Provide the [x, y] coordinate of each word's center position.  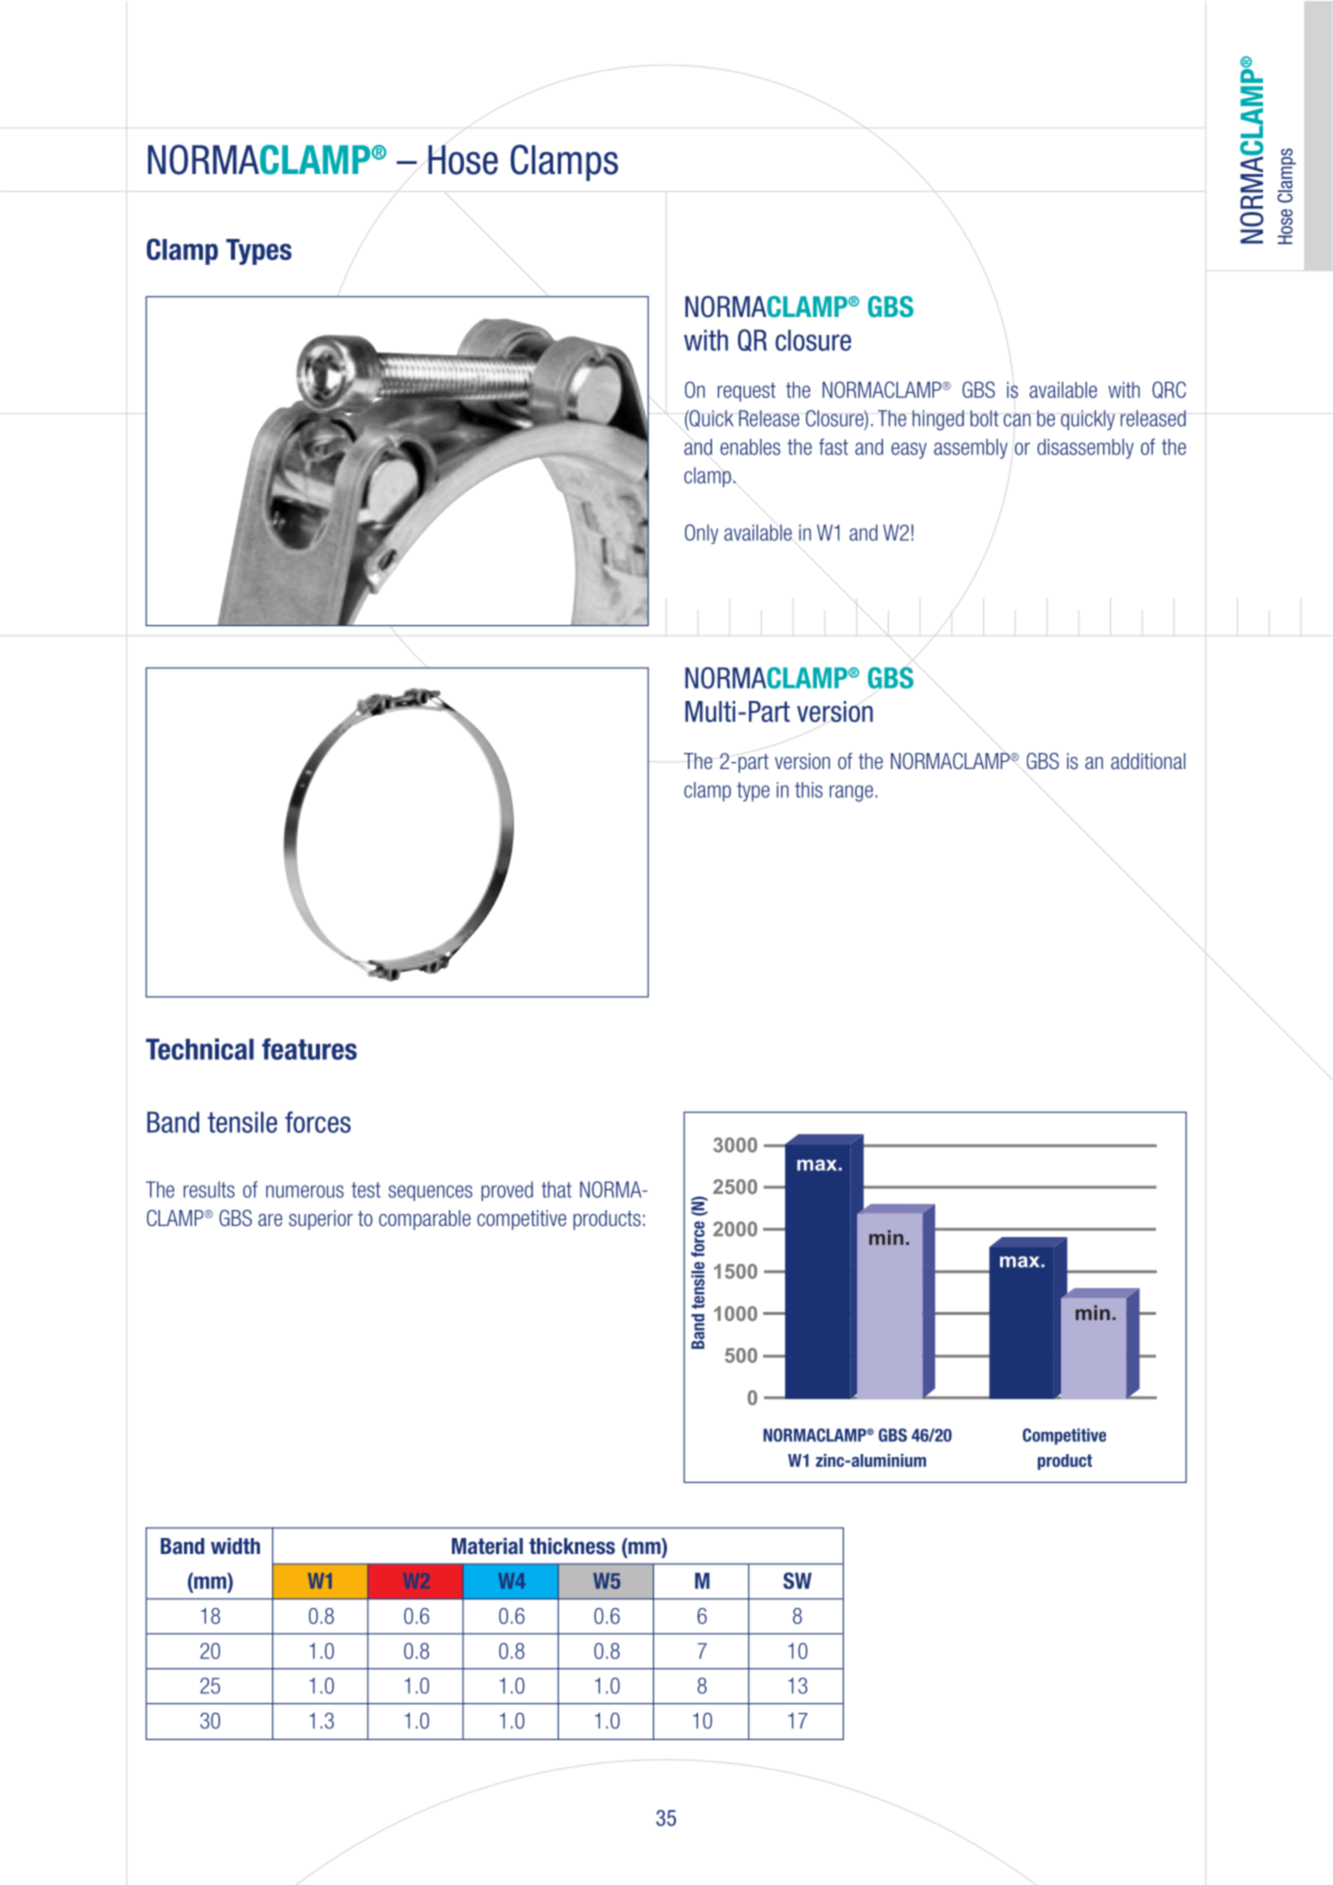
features [309, 1049]
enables [750, 447]
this [809, 790]
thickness [572, 1546]
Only [701, 534]
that [557, 1189]
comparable [425, 1220]
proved [507, 1191]
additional [1148, 761]
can [1017, 420]
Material [487, 1546]
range [851, 793]
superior [321, 1220]
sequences [430, 1193]
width [235, 1546]
